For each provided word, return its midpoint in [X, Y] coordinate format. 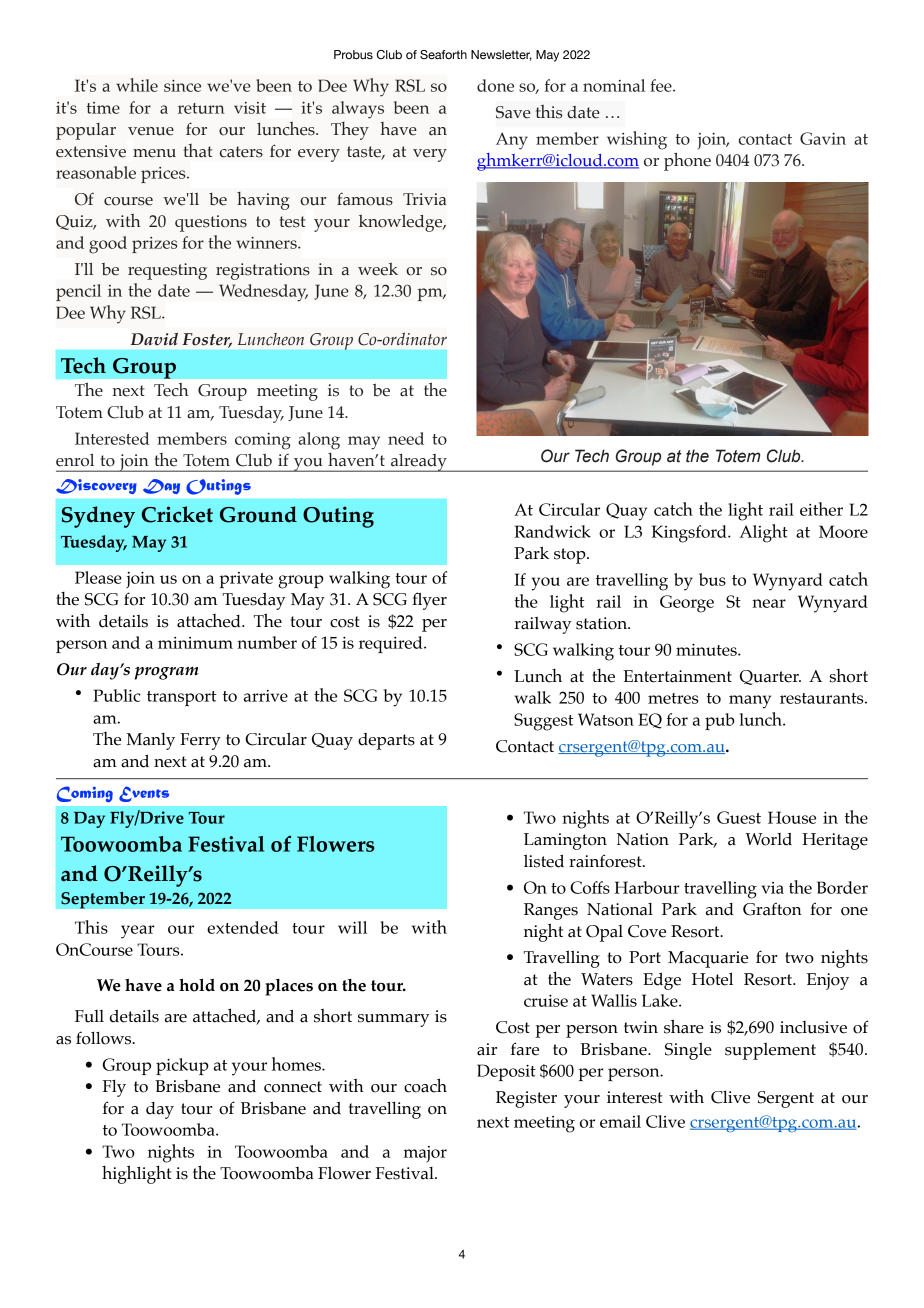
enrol [75, 460]
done [495, 85]
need [406, 438]
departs [386, 741]
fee [662, 85]
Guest [739, 817]
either [821, 509]
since [182, 86]
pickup [182, 1066]
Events [144, 794]
